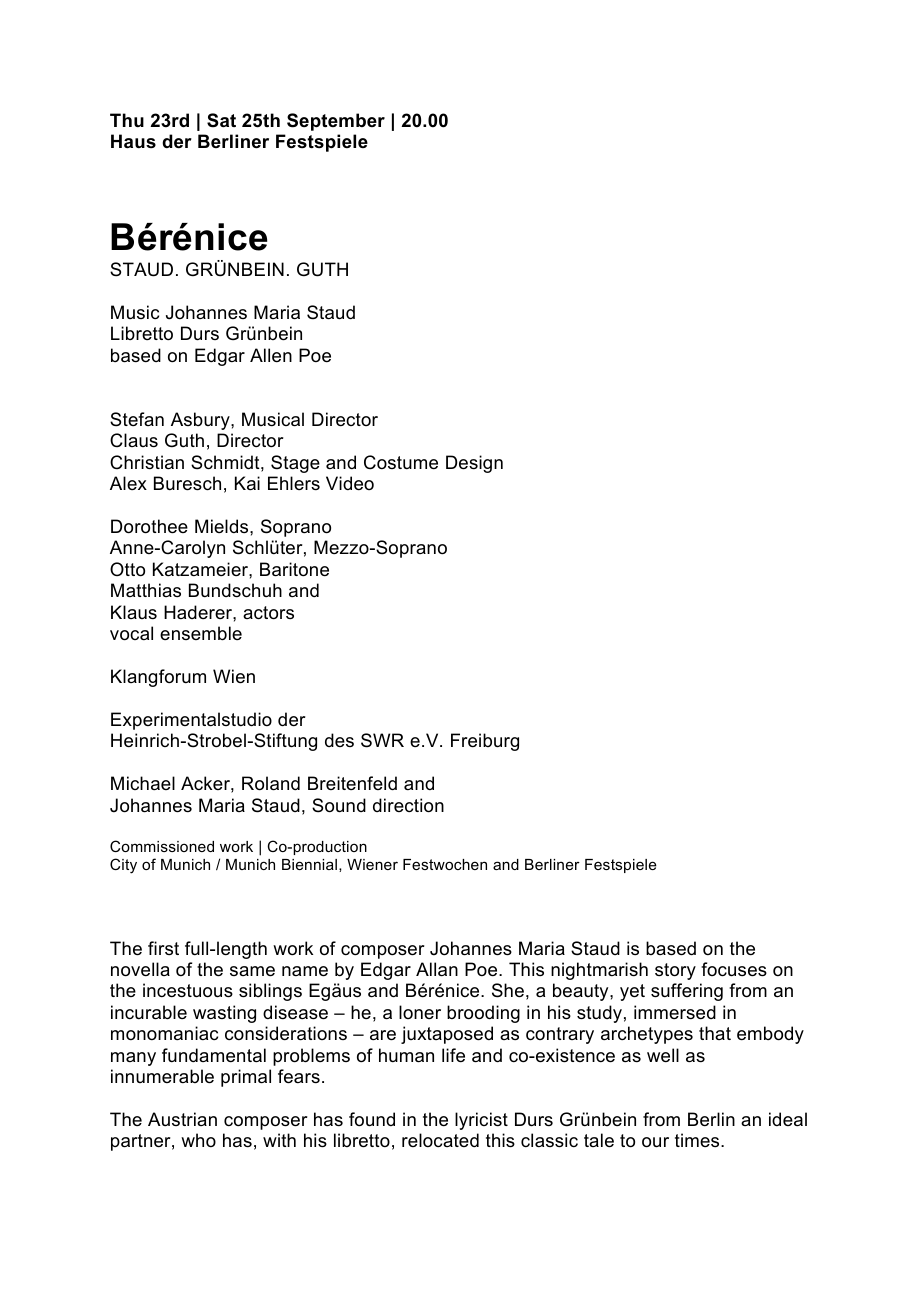  I want to click on Allen, so click(271, 355).
